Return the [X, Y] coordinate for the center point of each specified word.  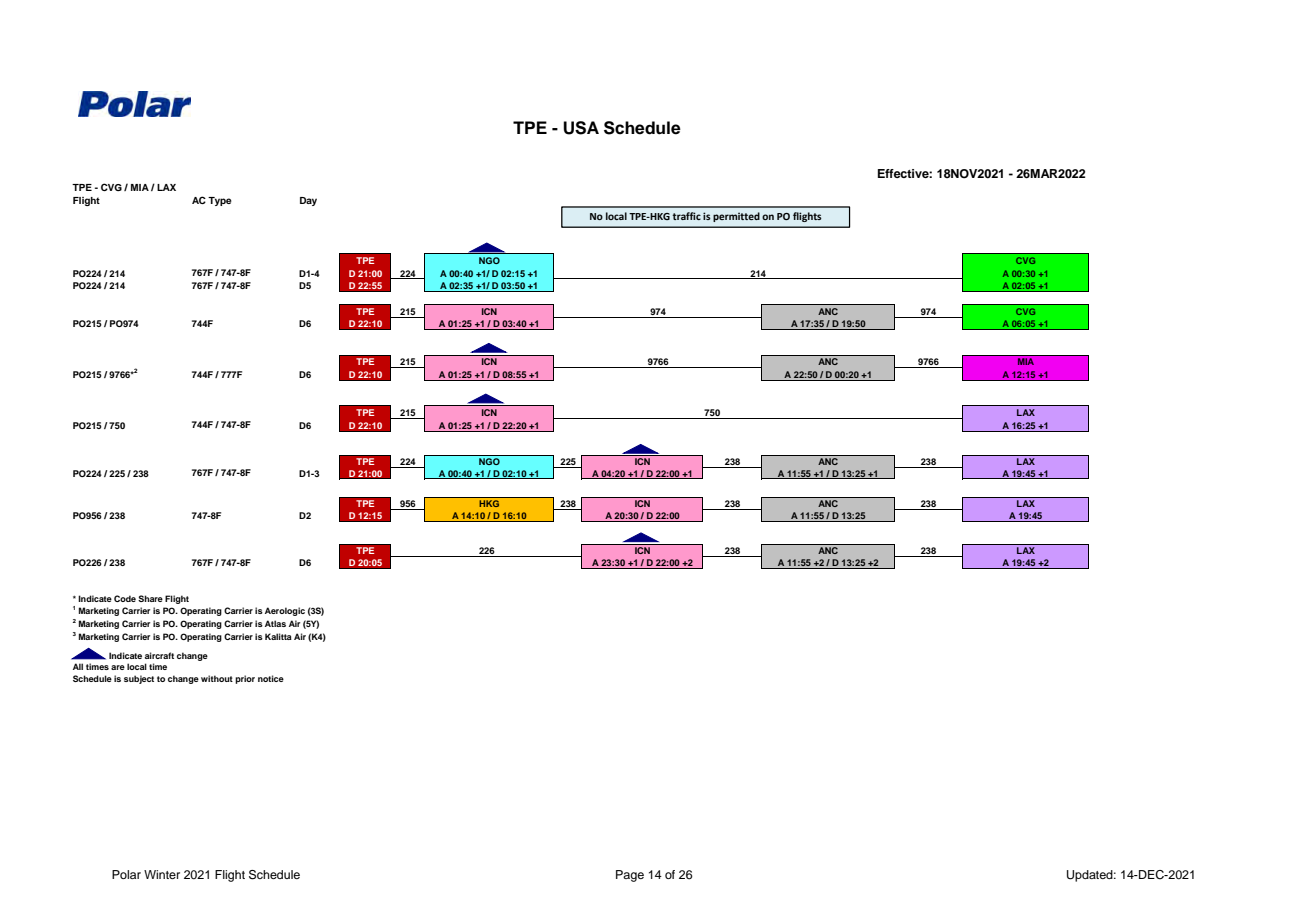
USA [581, 128]
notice [271, 678]
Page [630, 876]
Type [220, 201]
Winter [162, 874]
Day [308, 201]
